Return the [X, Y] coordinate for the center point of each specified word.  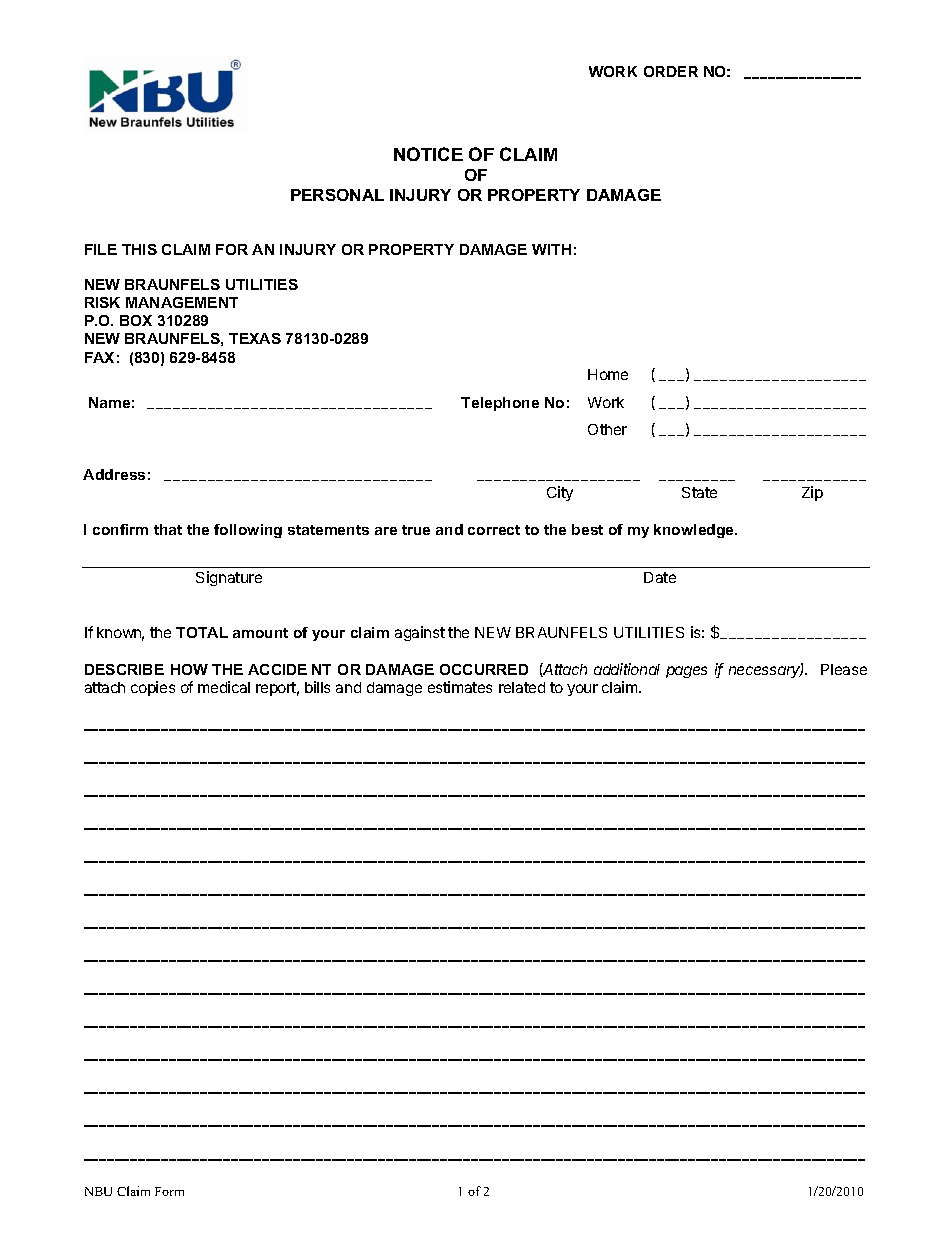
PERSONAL [337, 195]
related [522, 687]
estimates [460, 687]
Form [169, 1191]
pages [686, 672]
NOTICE [428, 154]
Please [844, 669]
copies [153, 688]
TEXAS [255, 338]
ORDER [671, 71]
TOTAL [202, 632]
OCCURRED [484, 669]
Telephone [500, 404]
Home [608, 374]
